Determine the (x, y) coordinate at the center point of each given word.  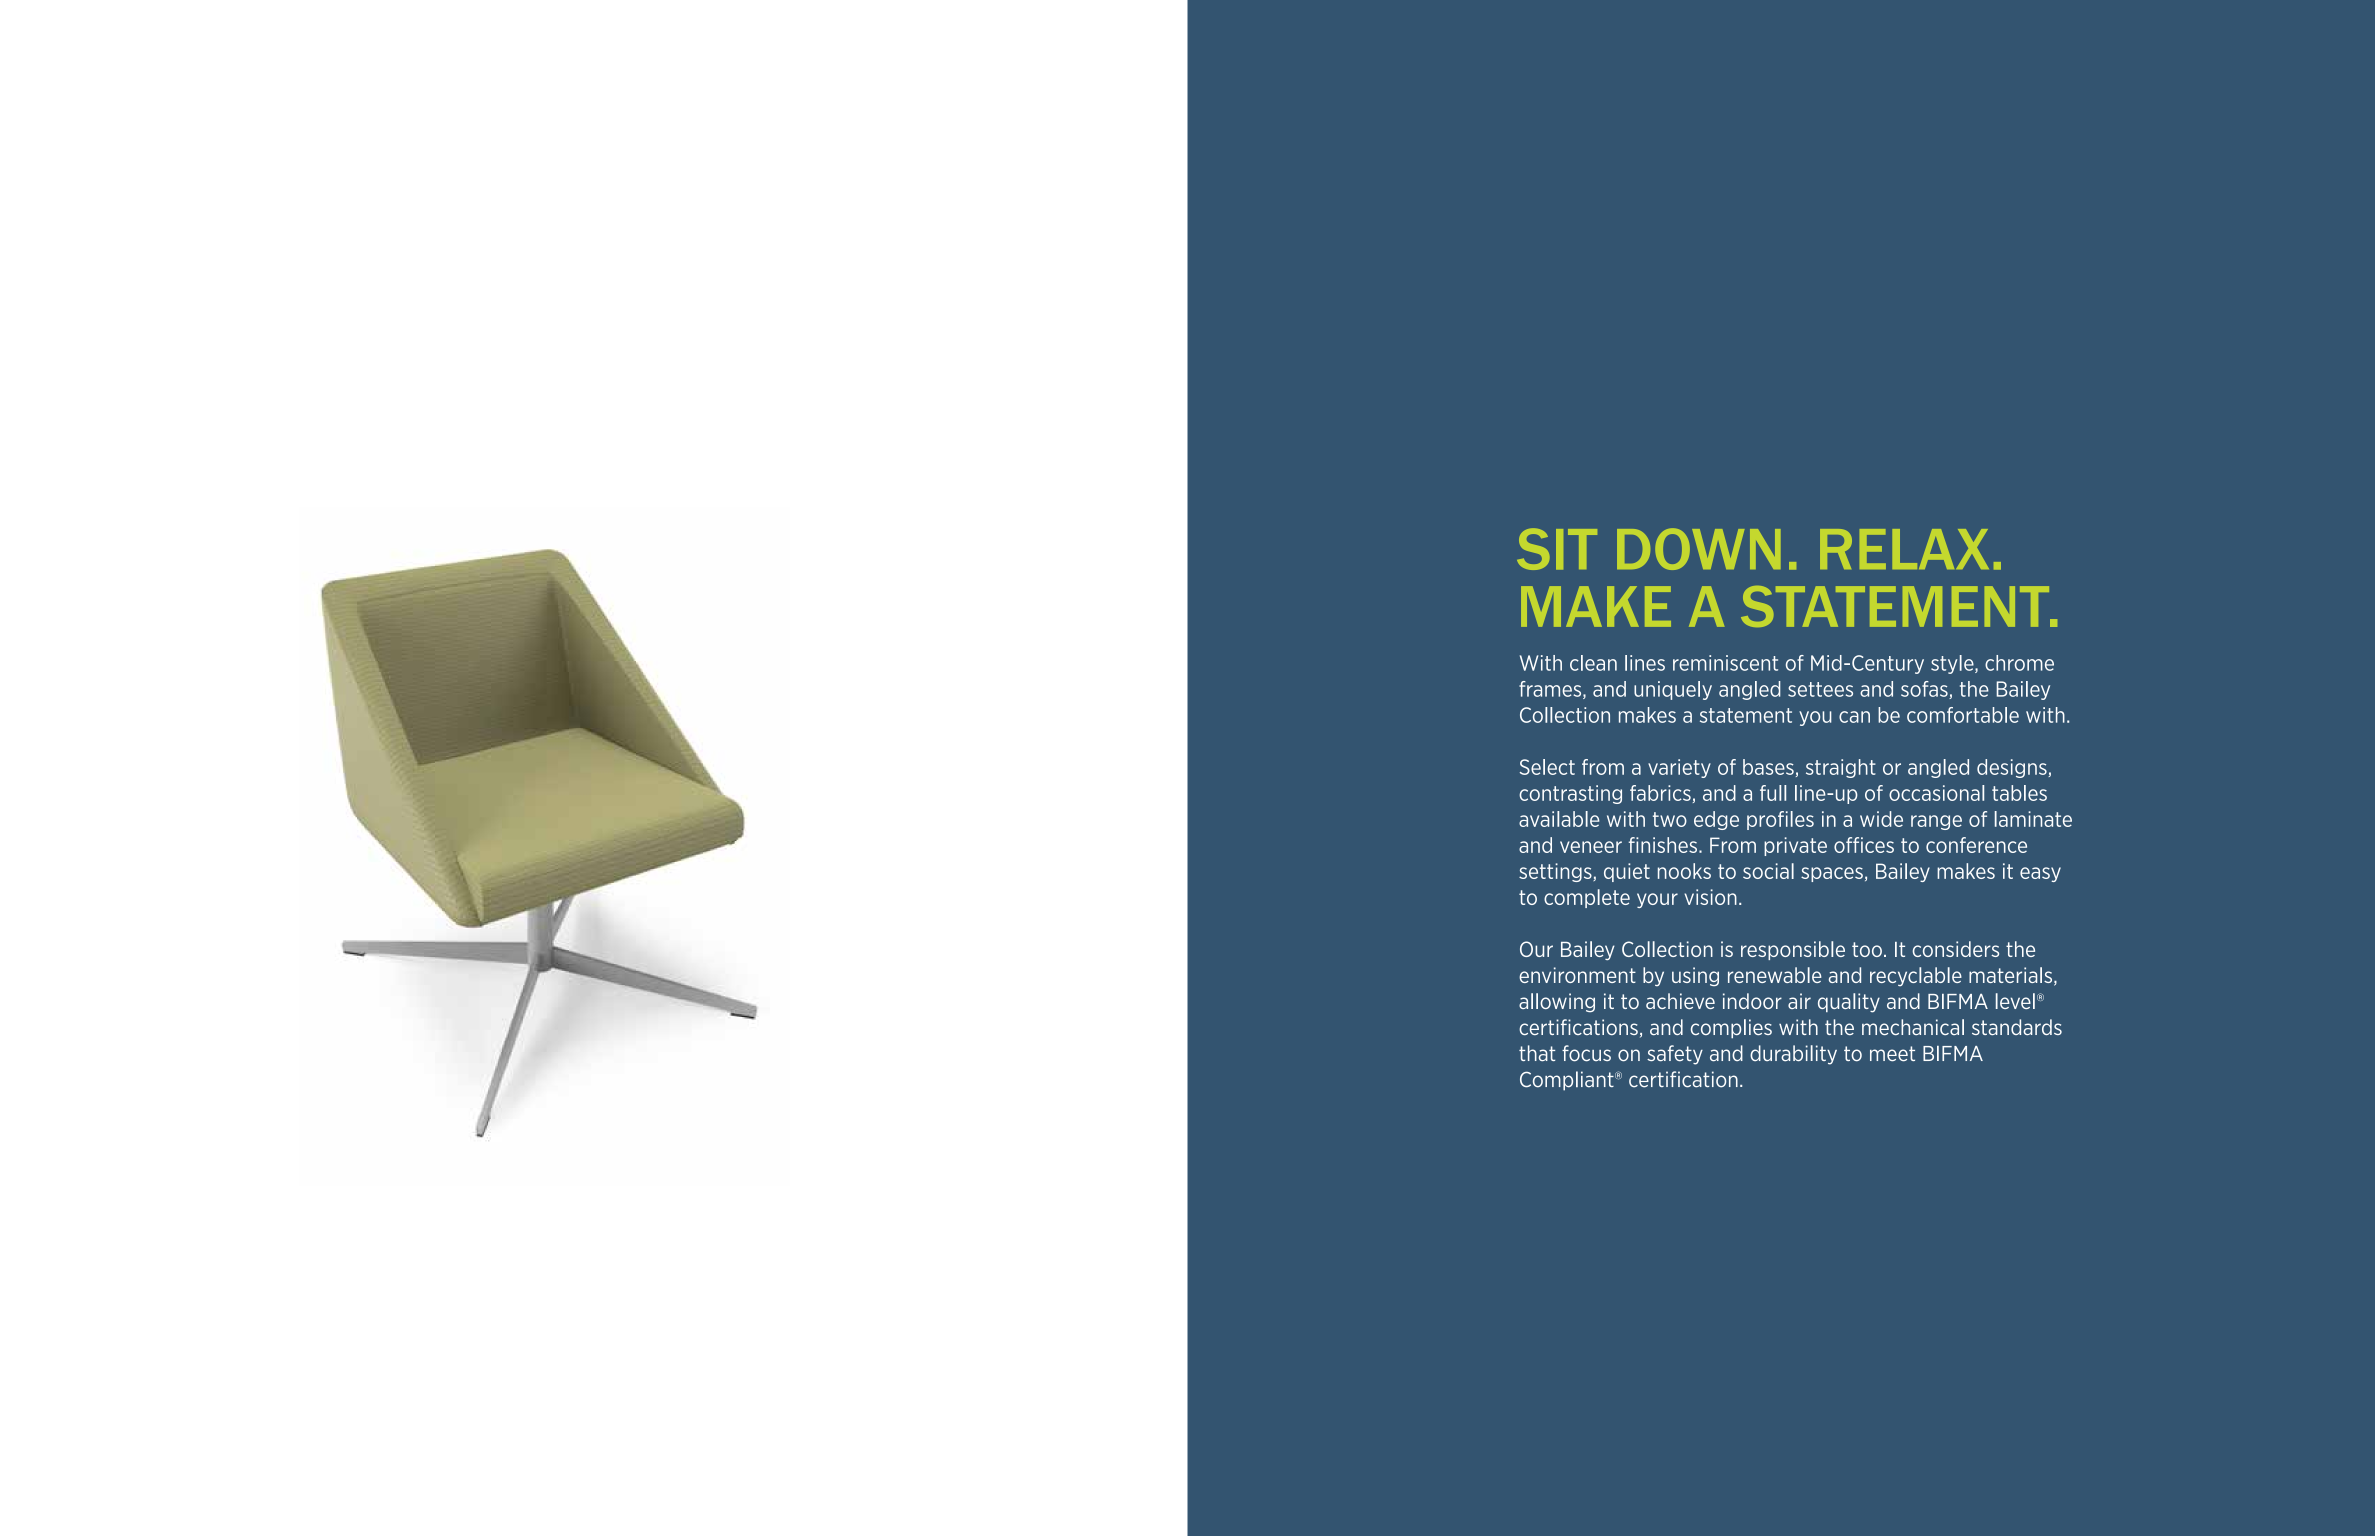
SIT (1557, 549)
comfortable (1963, 715)
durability (1793, 1055)
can (1854, 717)
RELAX (1904, 549)
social (1768, 871)
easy (2040, 874)
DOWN (1699, 549)
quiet (1627, 872)
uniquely (1673, 690)
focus (1586, 1053)
